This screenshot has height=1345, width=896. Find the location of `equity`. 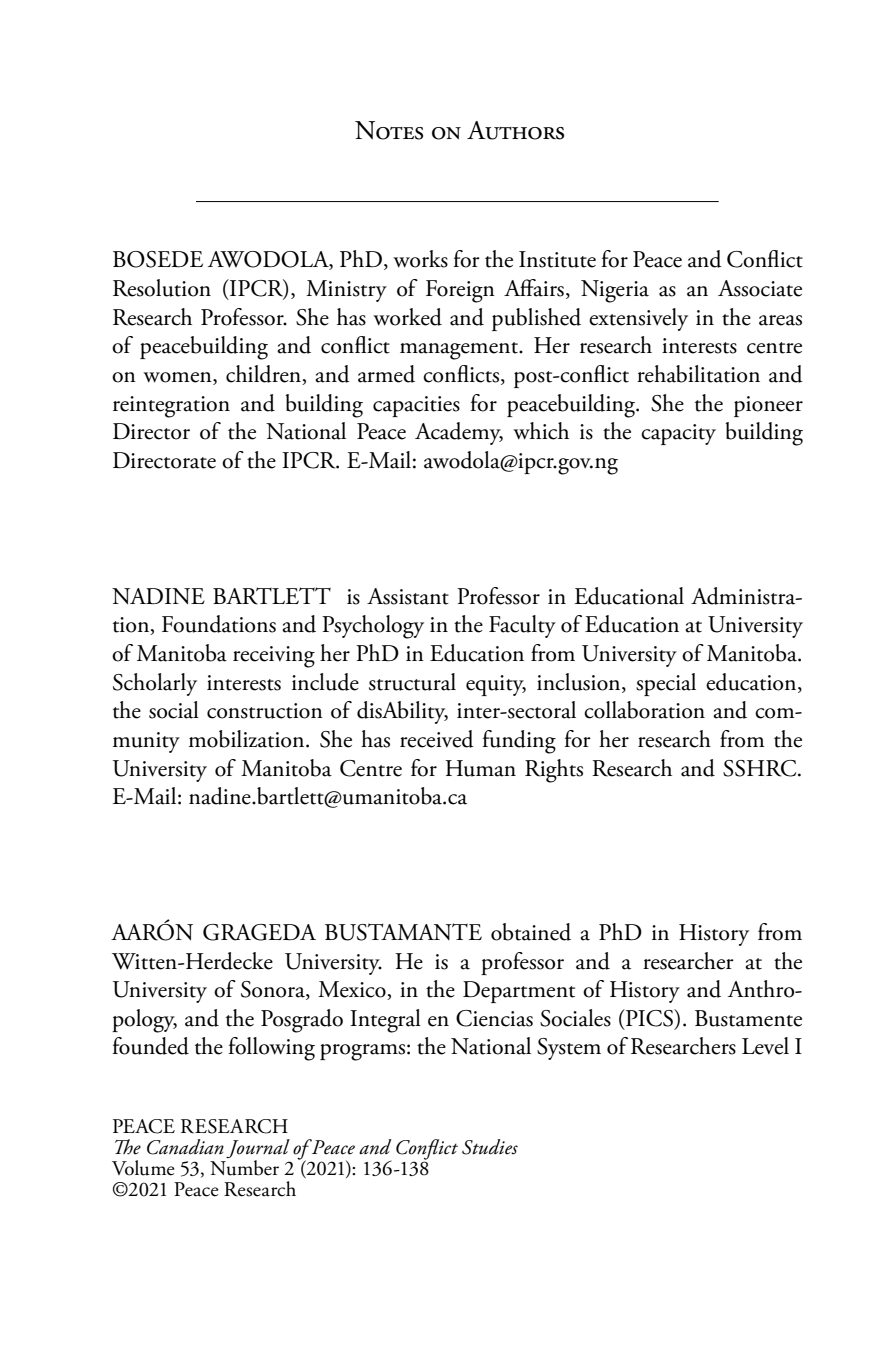

equity is located at coordinates (496, 685).
